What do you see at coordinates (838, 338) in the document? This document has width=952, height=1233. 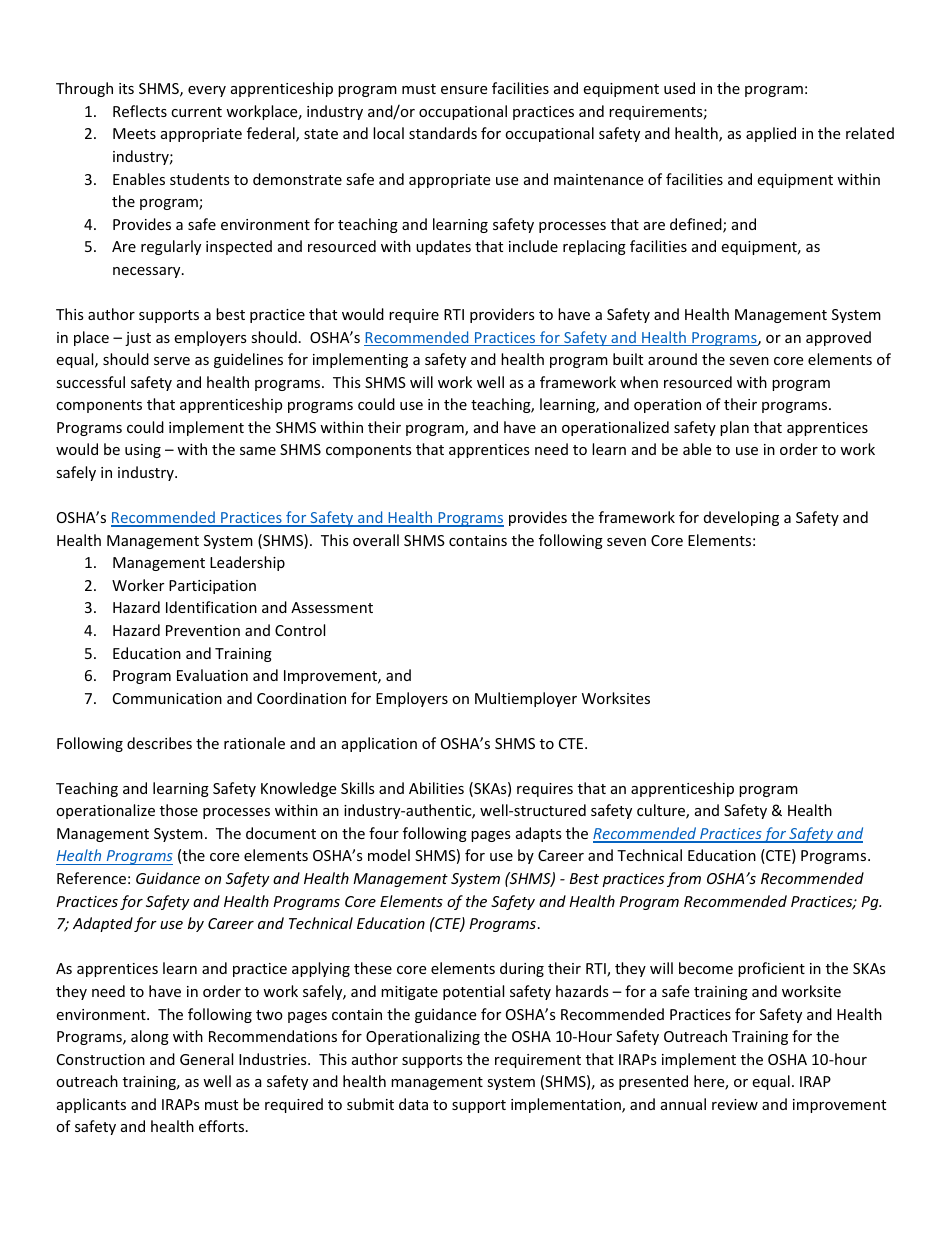 I see `approved` at bounding box center [838, 338].
